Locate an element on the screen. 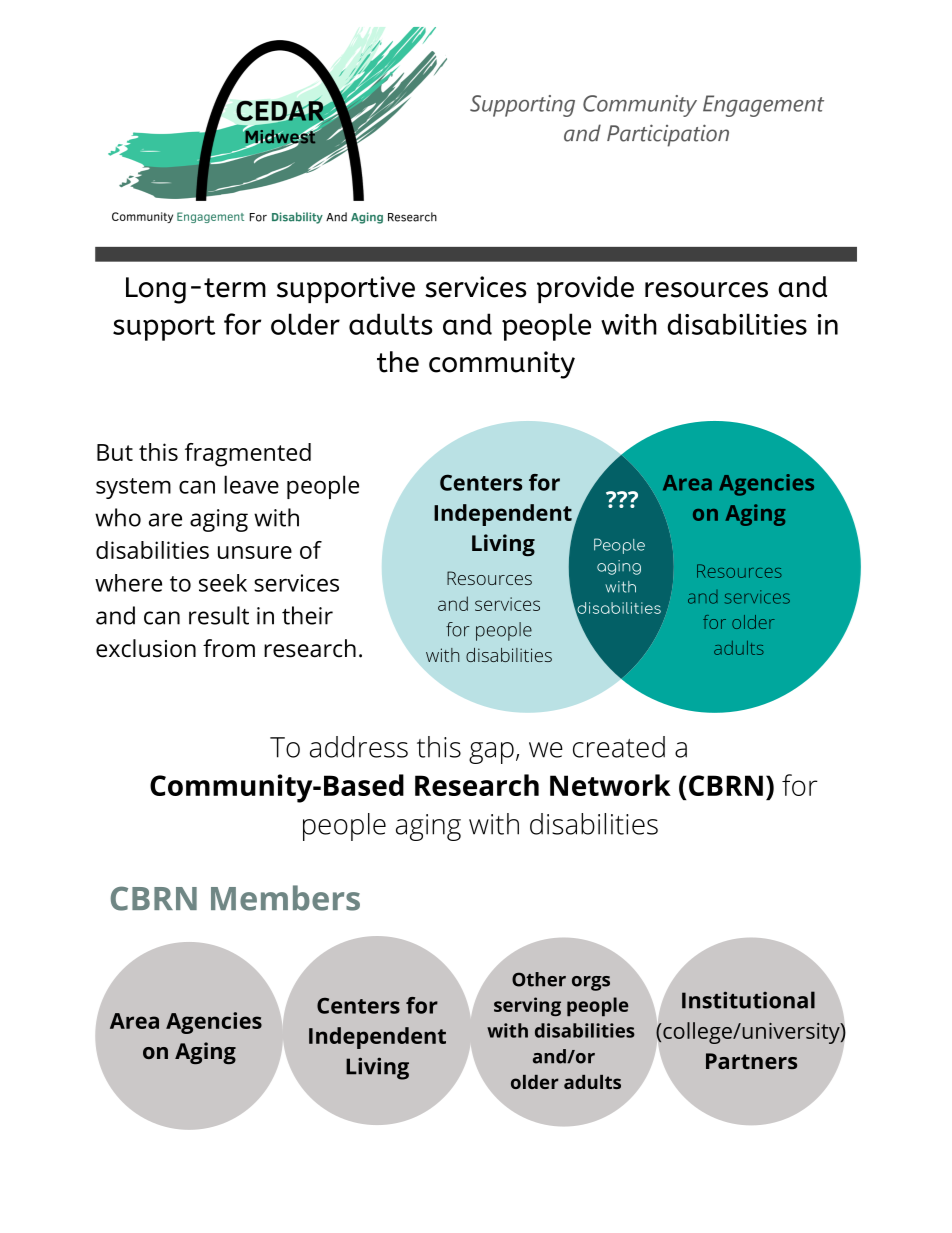 The width and height of the screenshot is (952, 1233). fragmented is located at coordinates (248, 455).
